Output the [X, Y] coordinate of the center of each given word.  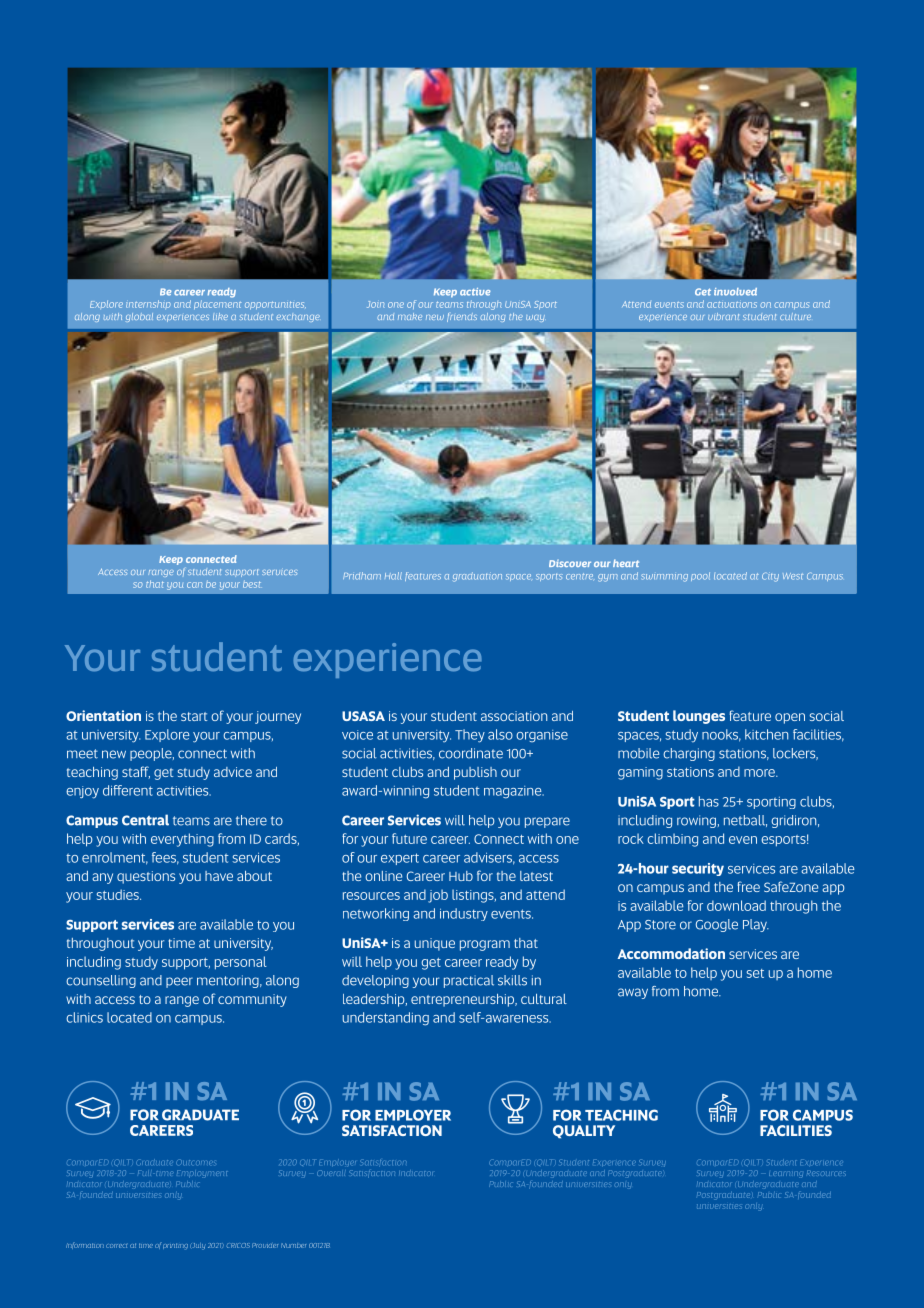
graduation [477, 577]
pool [700, 576]
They [470, 736]
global [139, 317]
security [698, 869]
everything [182, 840]
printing [175, 1246]
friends [462, 317]
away [633, 993]
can [195, 585]
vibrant [723, 316]
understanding [386, 1019]
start [194, 716]
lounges [699, 717]
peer [179, 982]
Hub [461, 876]
